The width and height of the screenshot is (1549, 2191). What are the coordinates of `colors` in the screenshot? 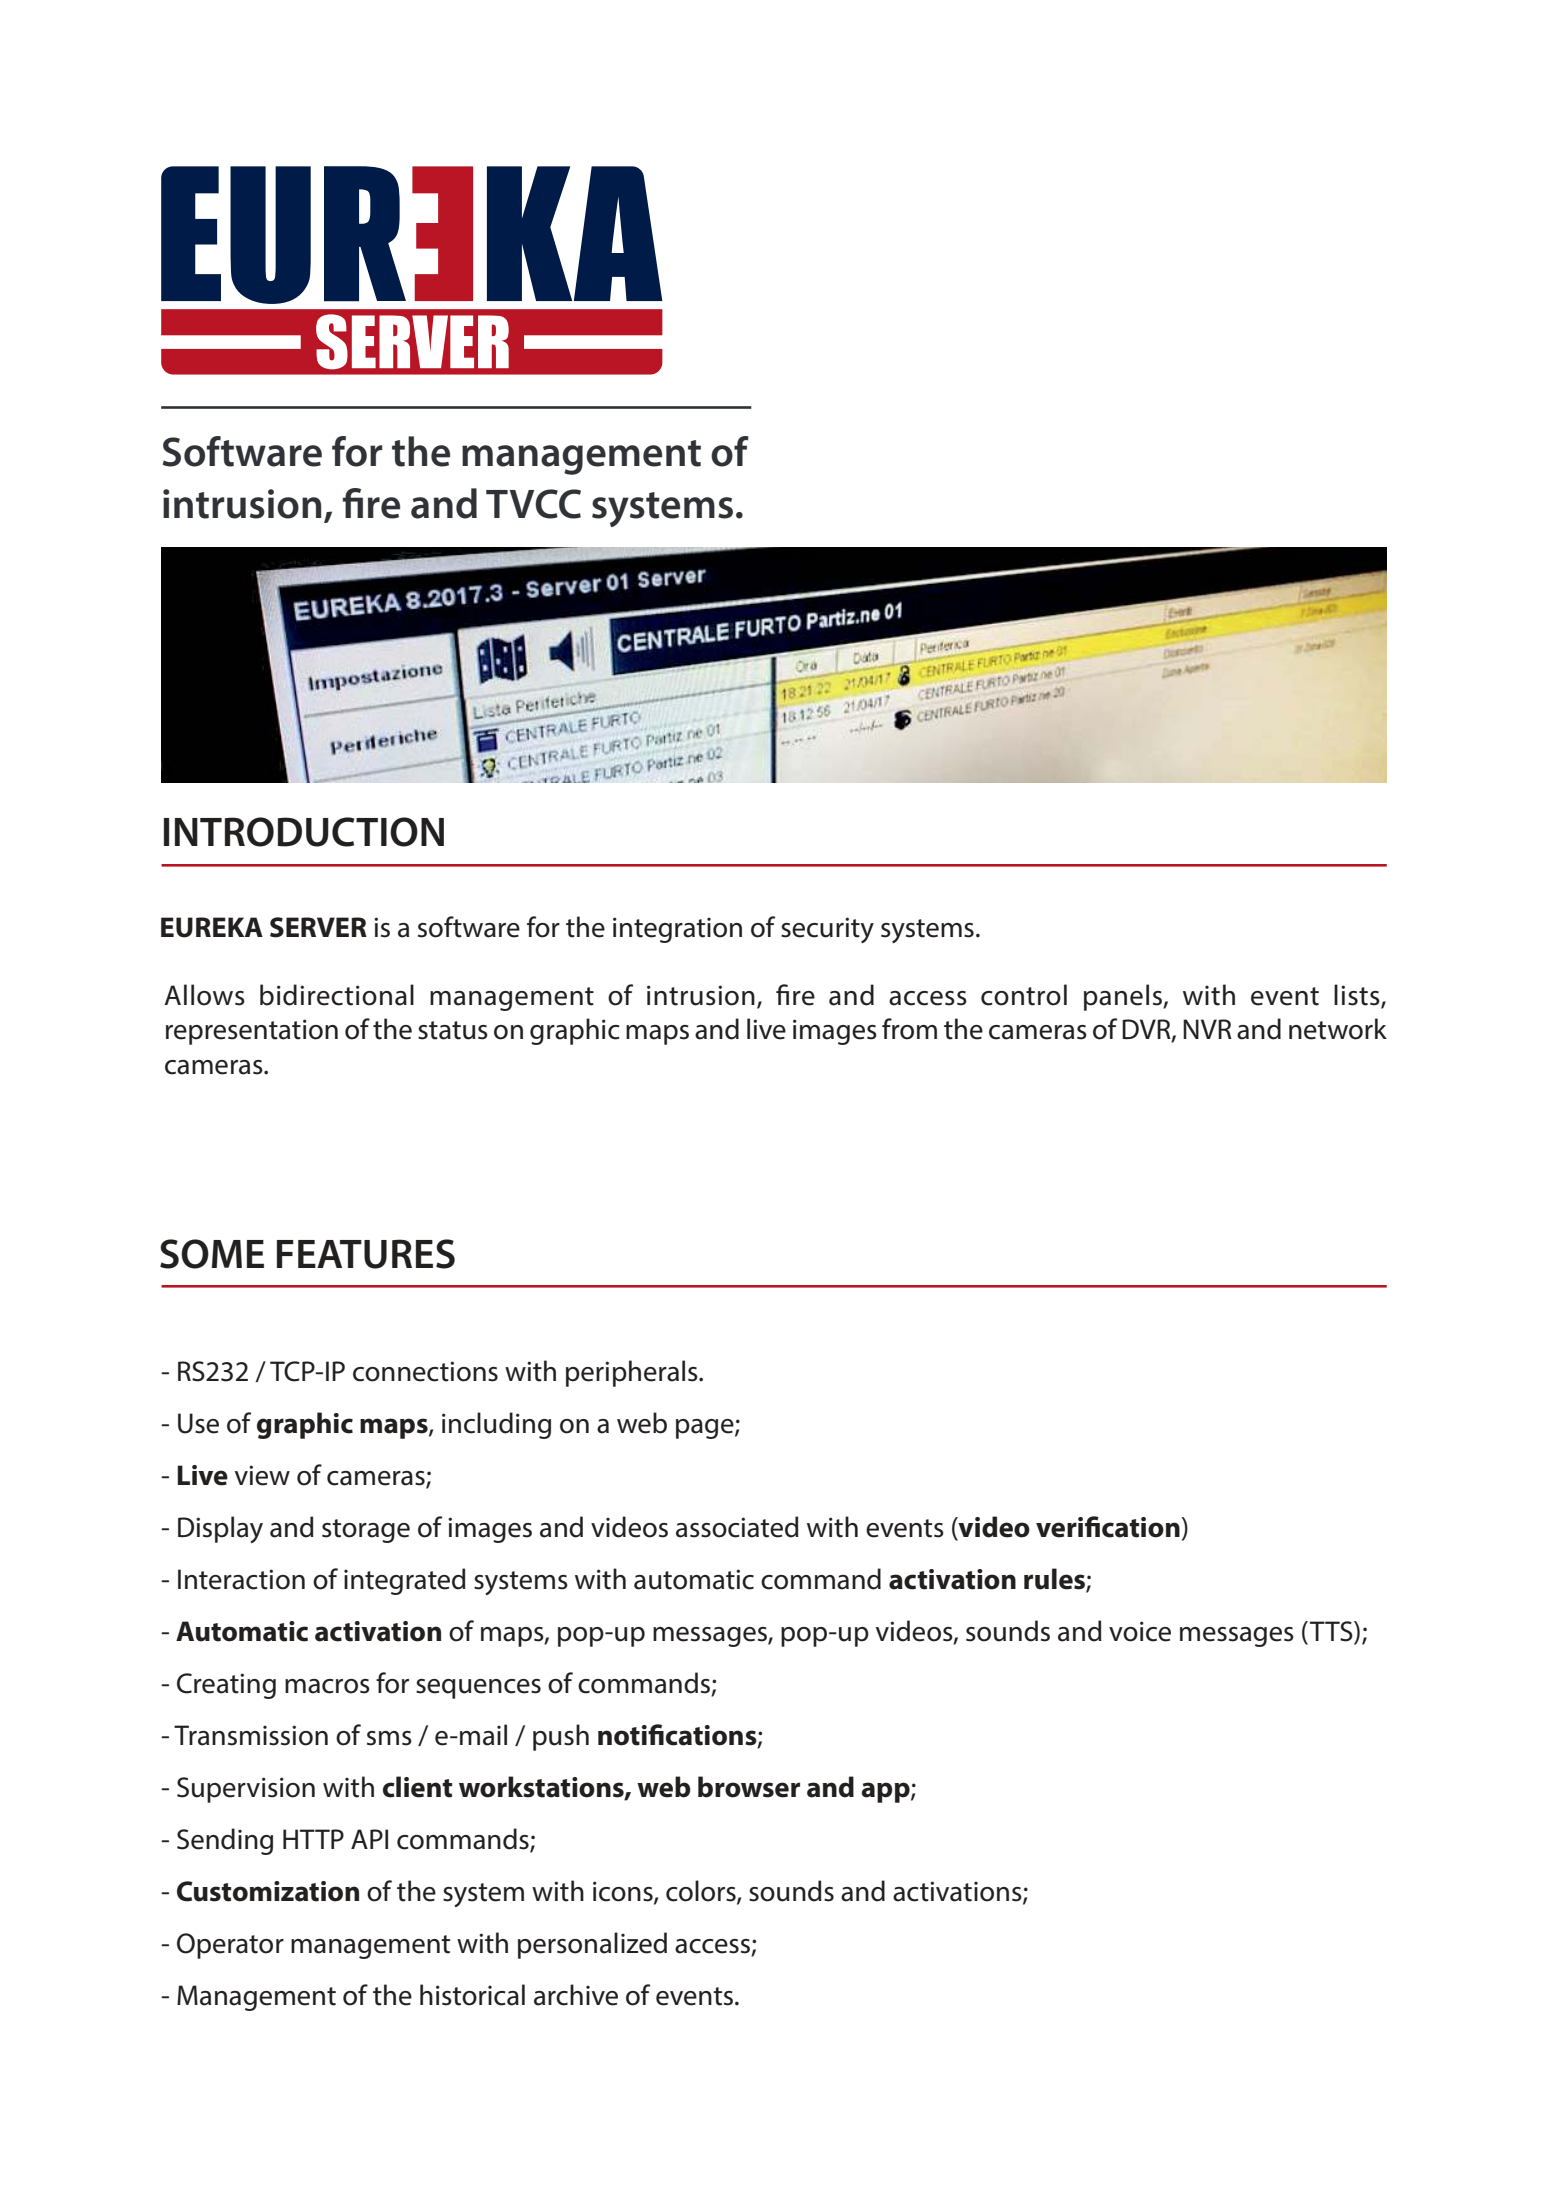 It's located at (702, 1892).
